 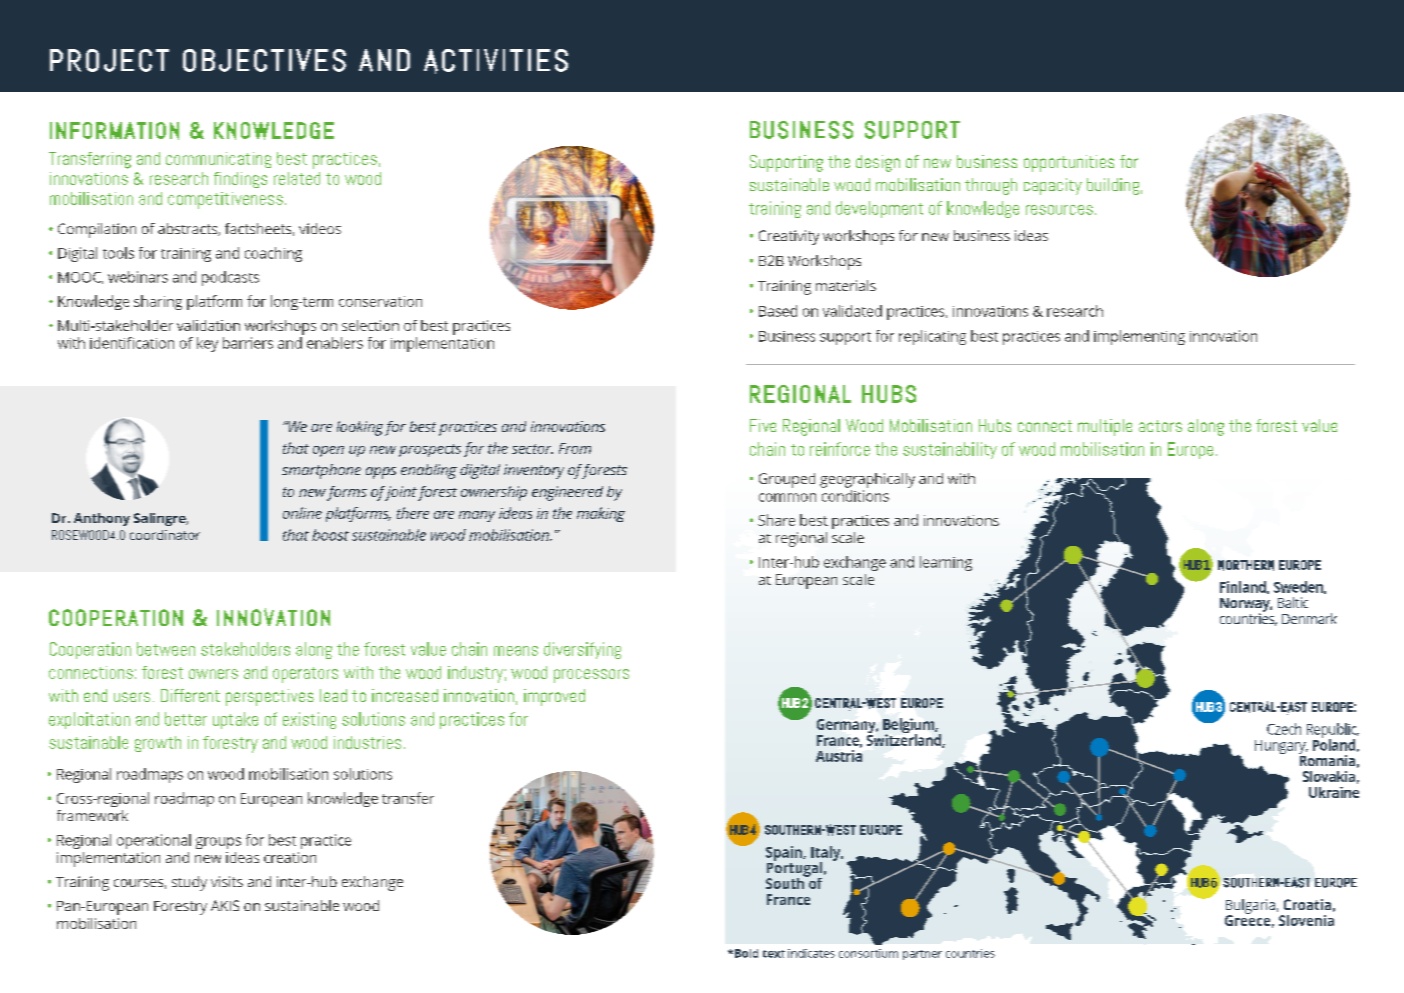 I want to click on visits, so click(x=227, y=881).
